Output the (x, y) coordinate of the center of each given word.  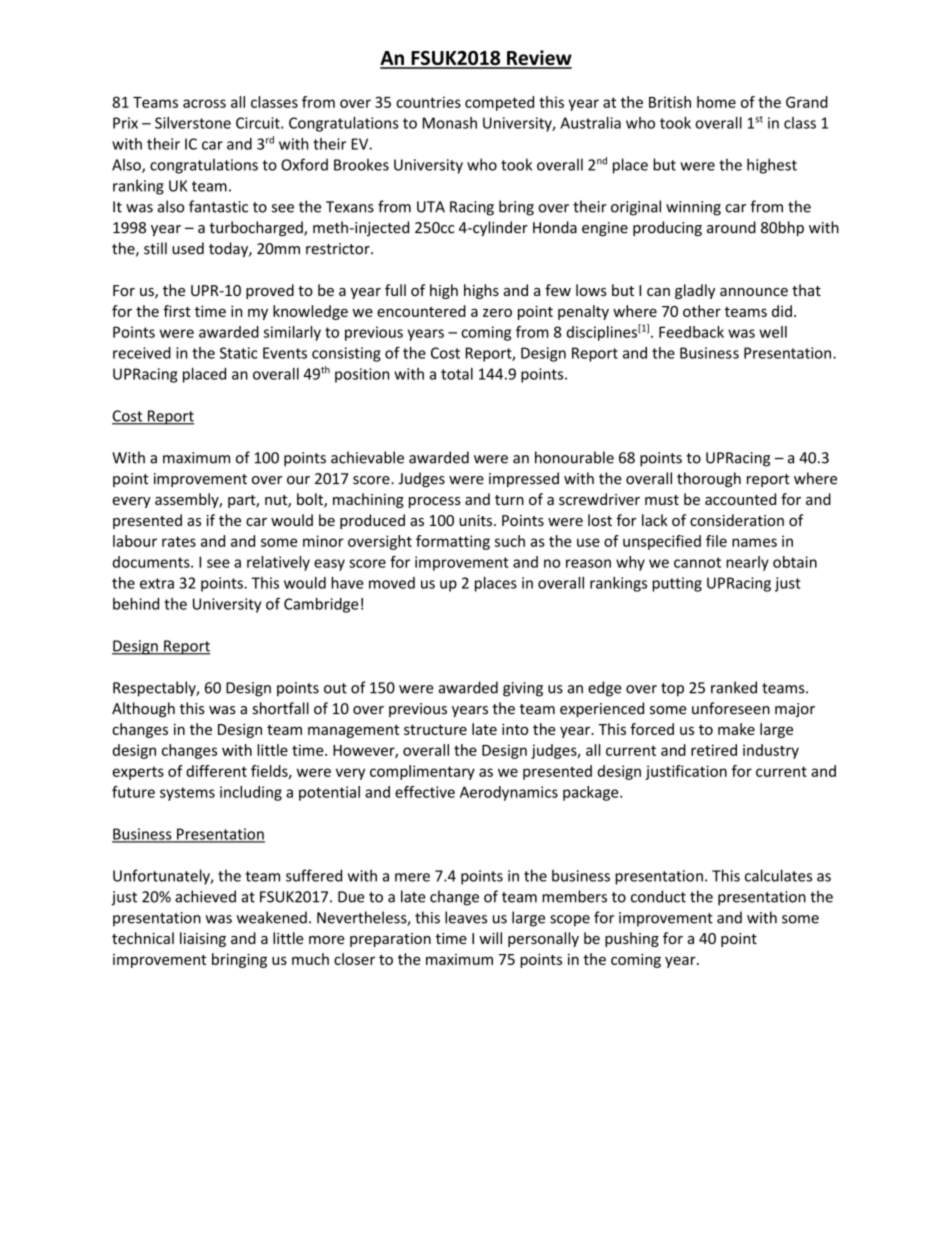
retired (714, 750)
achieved (205, 896)
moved (392, 583)
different (216, 771)
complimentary (422, 772)
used (188, 248)
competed (499, 103)
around (731, 227)
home (716, 102)
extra (157, 583)
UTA (431, 207)
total (457, 374)
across (204, 103)
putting (677, 584)
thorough (709, 479)
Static (239, 353)
